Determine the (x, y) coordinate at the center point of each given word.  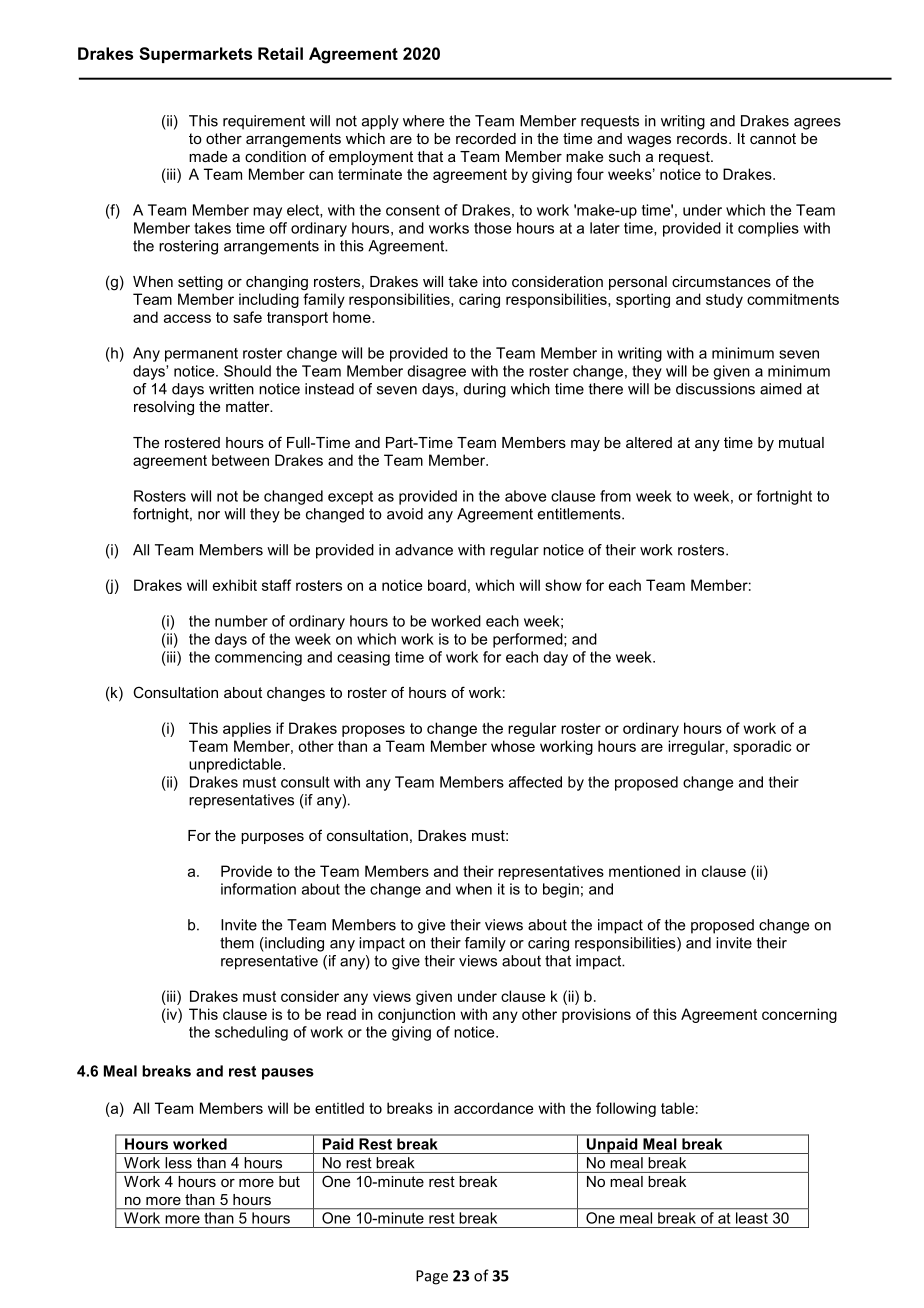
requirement (264, 122)
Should (247, 371)
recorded (486, 138)
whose (513, 746)
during (485, 390)
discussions (715, 389)
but (289, 1181)
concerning (799, 1015)
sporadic (762, 747)
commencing (258, 658)
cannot (773, 138)
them (237, 943)
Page (432, 1277)
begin (561, 890)
